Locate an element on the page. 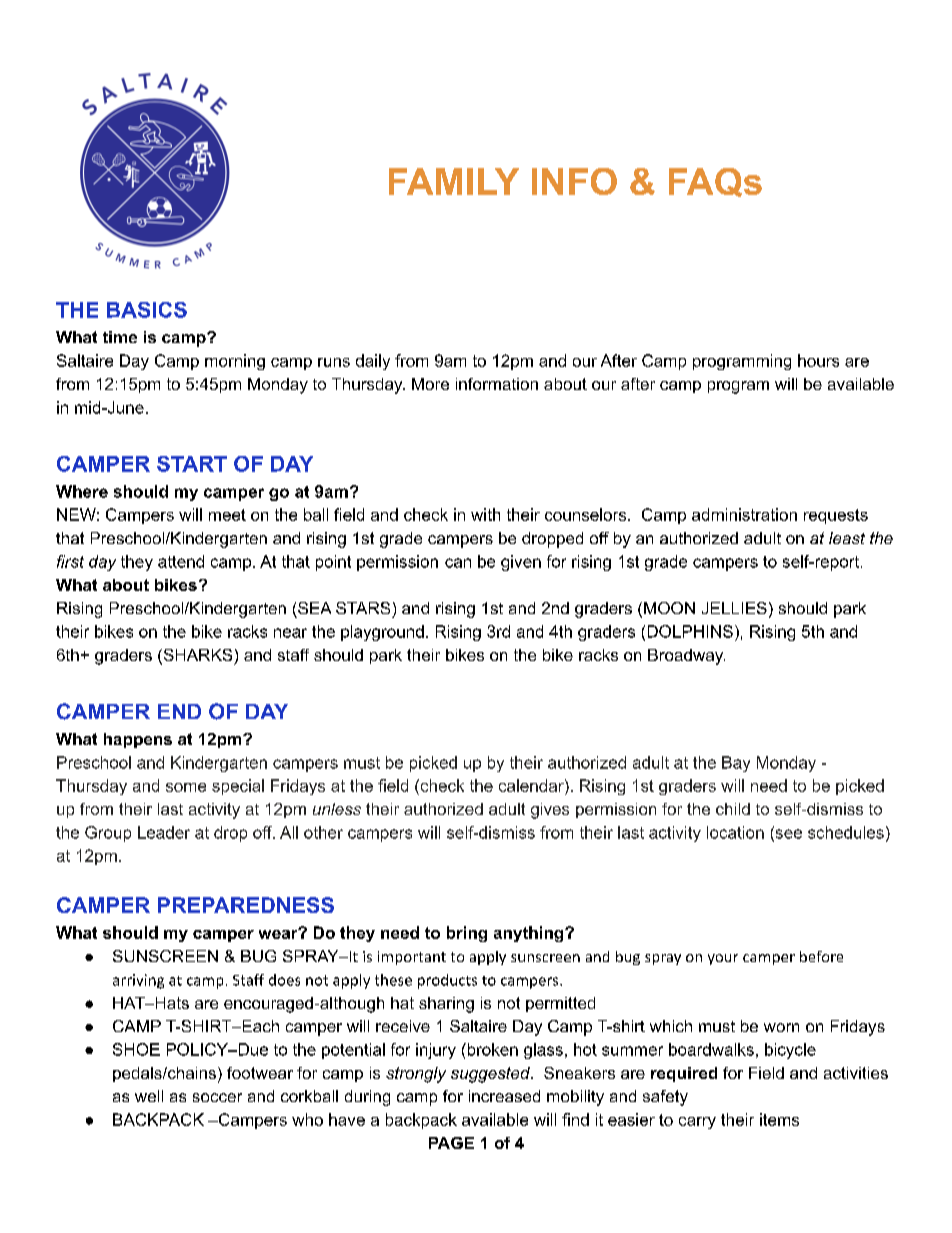 The image size is (952, 1233). Broadway is located at coordinates (686, 657).
